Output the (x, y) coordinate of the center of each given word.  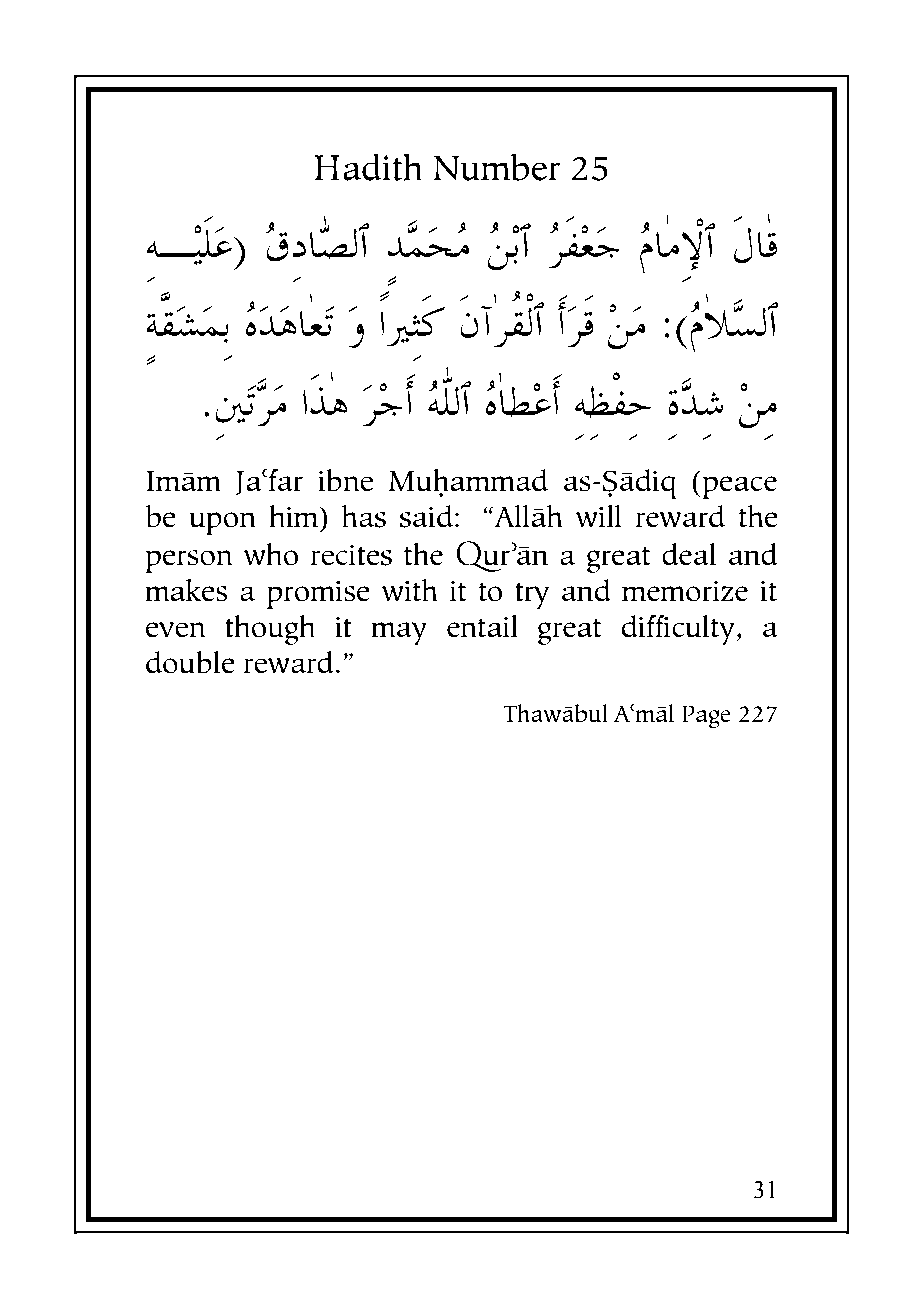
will (598, 516)
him (294, 516)
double (190, 662)
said (426, 516)
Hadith (368, 167)
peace (738, 487)
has (364, 516)
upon (222, 523)
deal (689, 554)
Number (496, 167)
